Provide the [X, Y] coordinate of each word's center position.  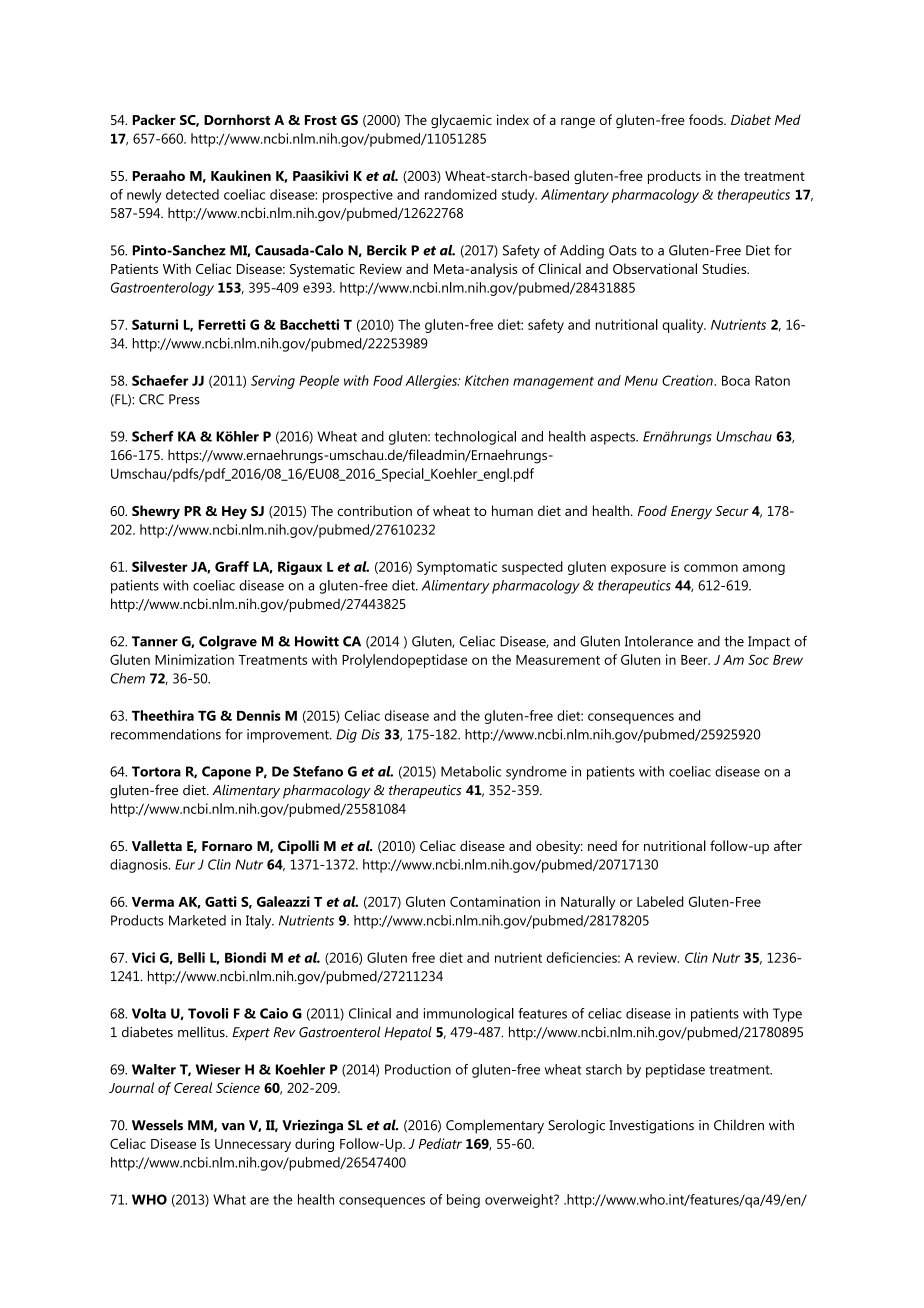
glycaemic [461, 121]
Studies [725, 268]
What [229, 1199]
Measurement [558, 660]
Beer [695, 660]
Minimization [194, 659]
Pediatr [440, 1143]
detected [192, 194]
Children [739, 1125]
